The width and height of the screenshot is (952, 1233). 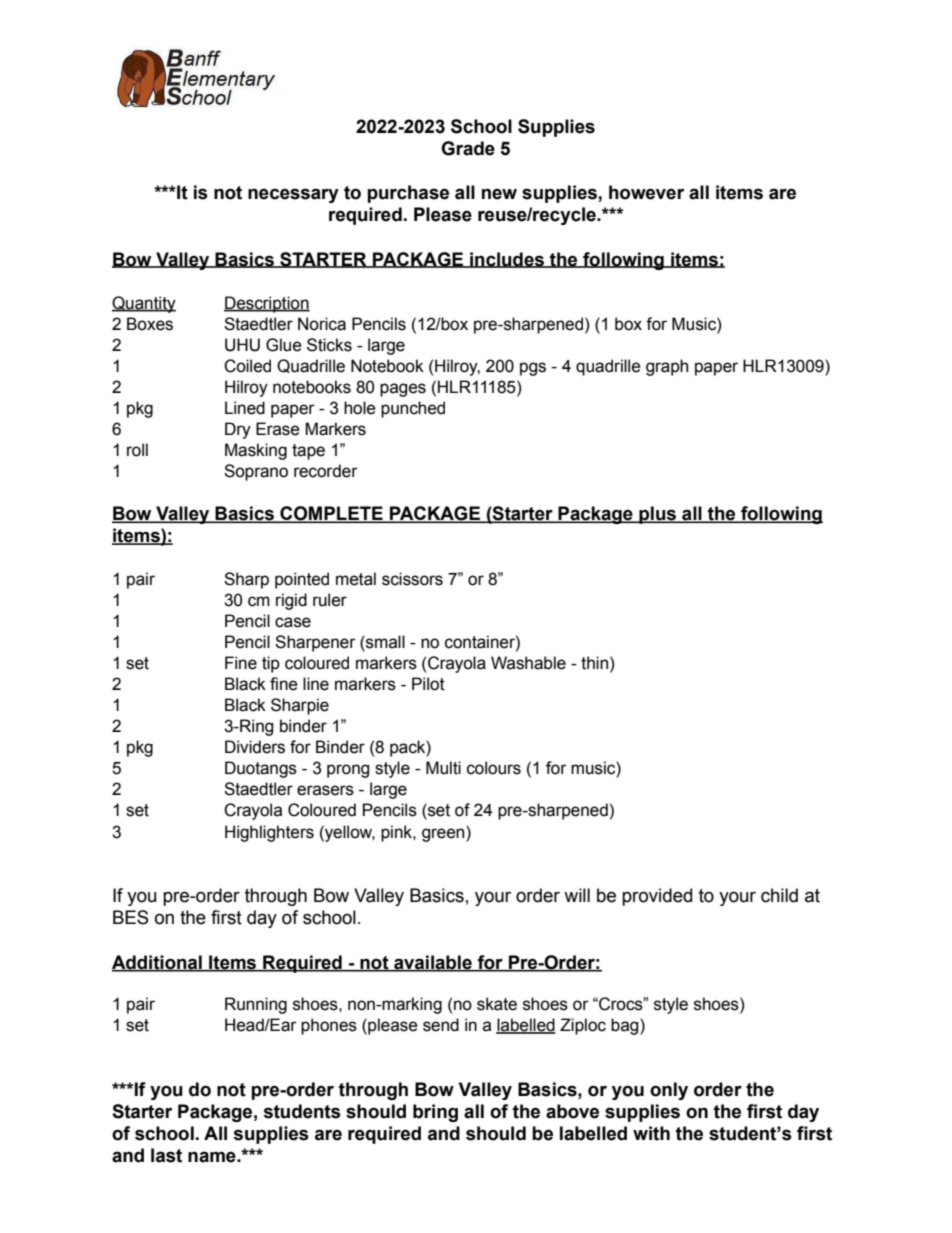 I want to click on Grade, so click(x=468, y=148).
